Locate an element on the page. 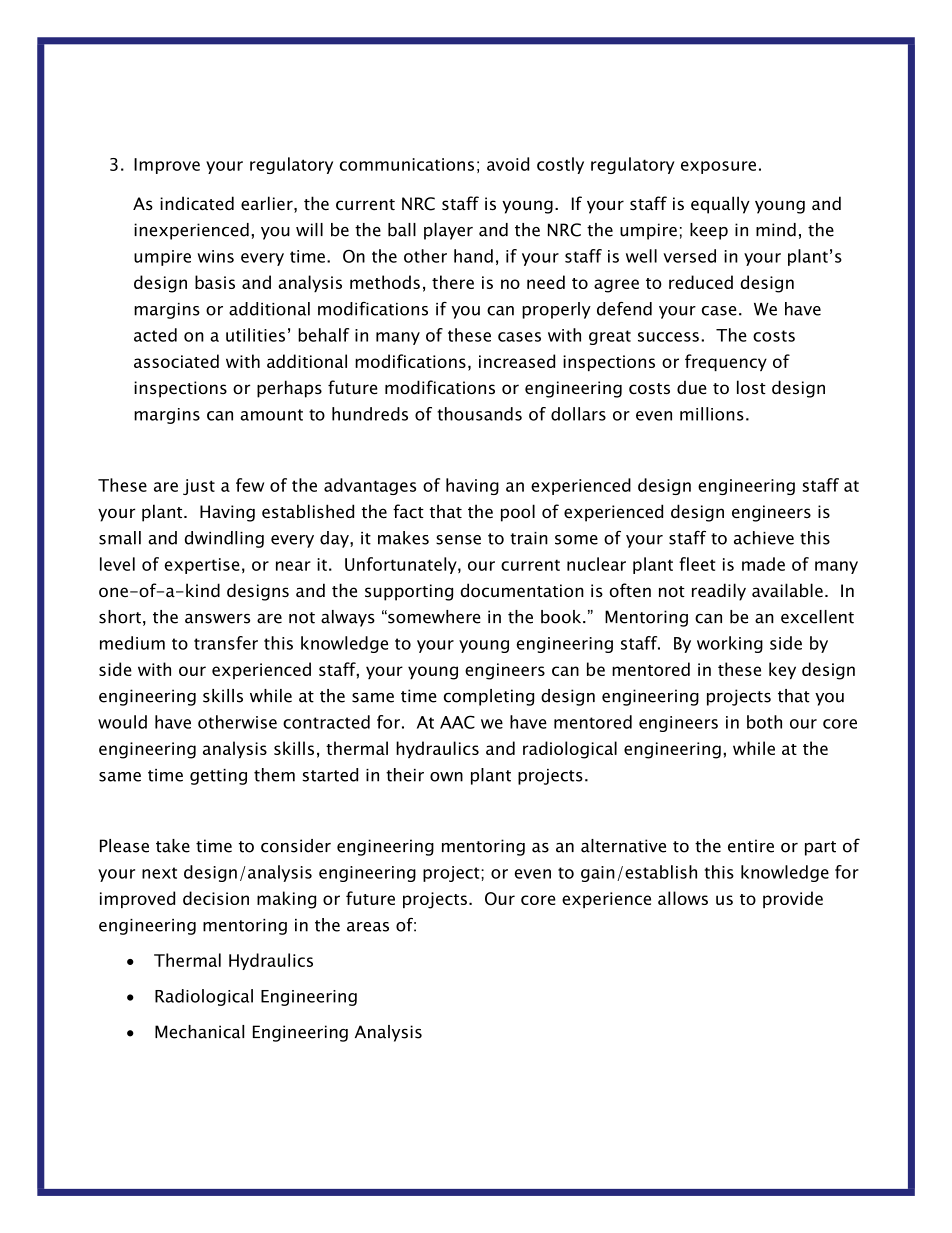 This document has height=1233, width=952. Mechanical is located at coordinates (199, 1032).
